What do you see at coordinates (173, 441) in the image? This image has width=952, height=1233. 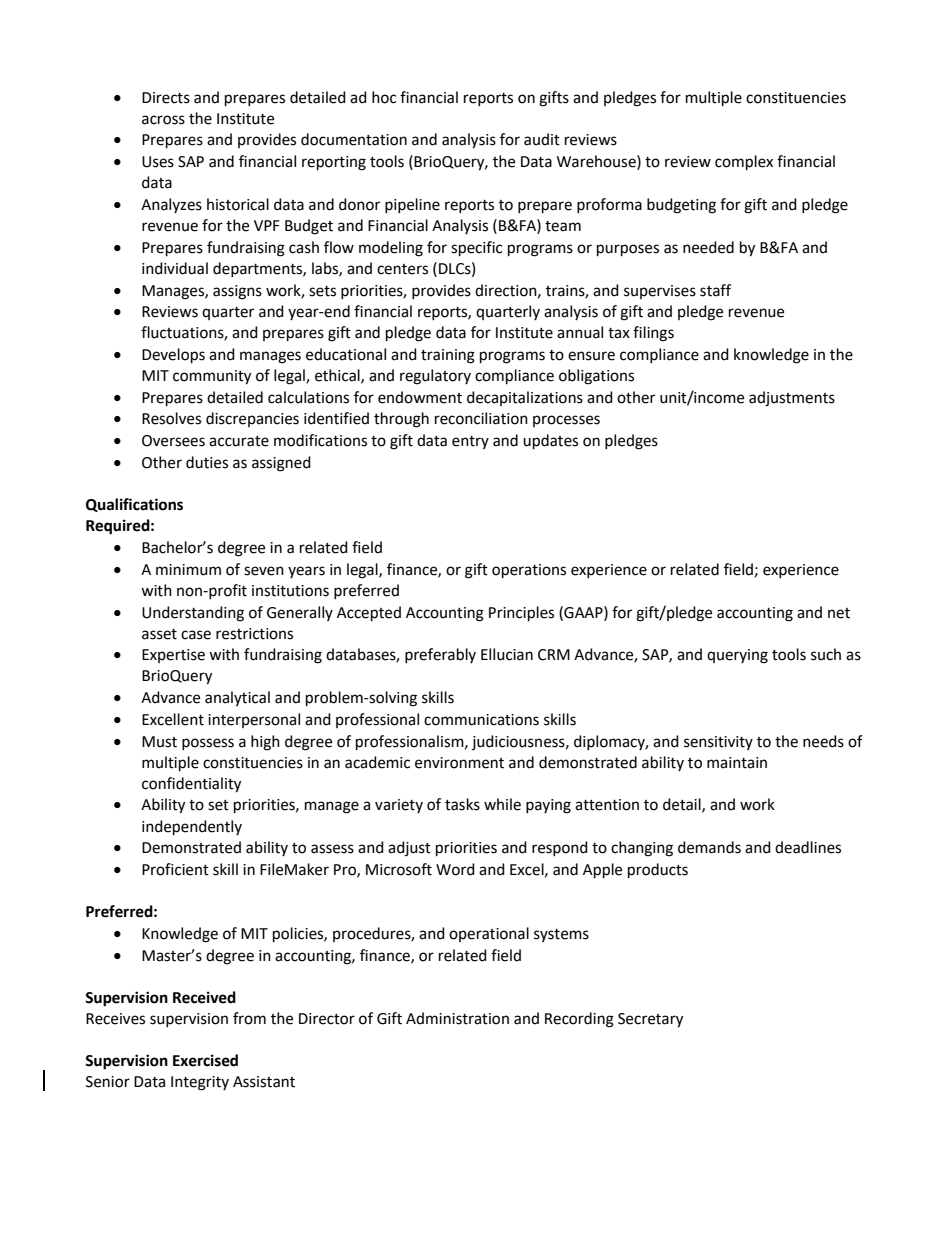 I see `Oversees` at bounding box center [173, 441].
